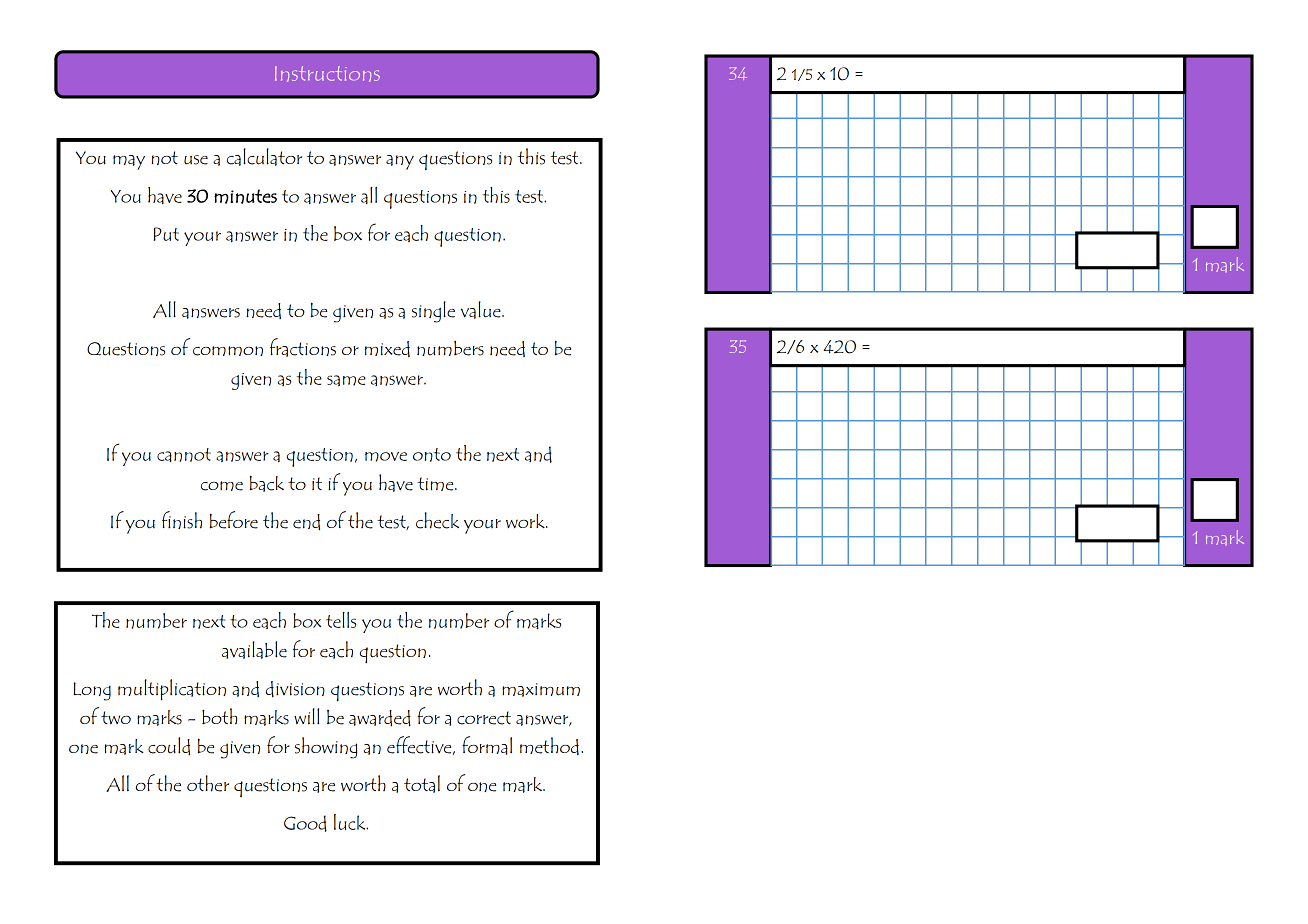 The width and height of the page is (1308, 924). What do you see at coordinates (184, 455) in the page?
I see `cannot` at bounding box center [184, 455].
